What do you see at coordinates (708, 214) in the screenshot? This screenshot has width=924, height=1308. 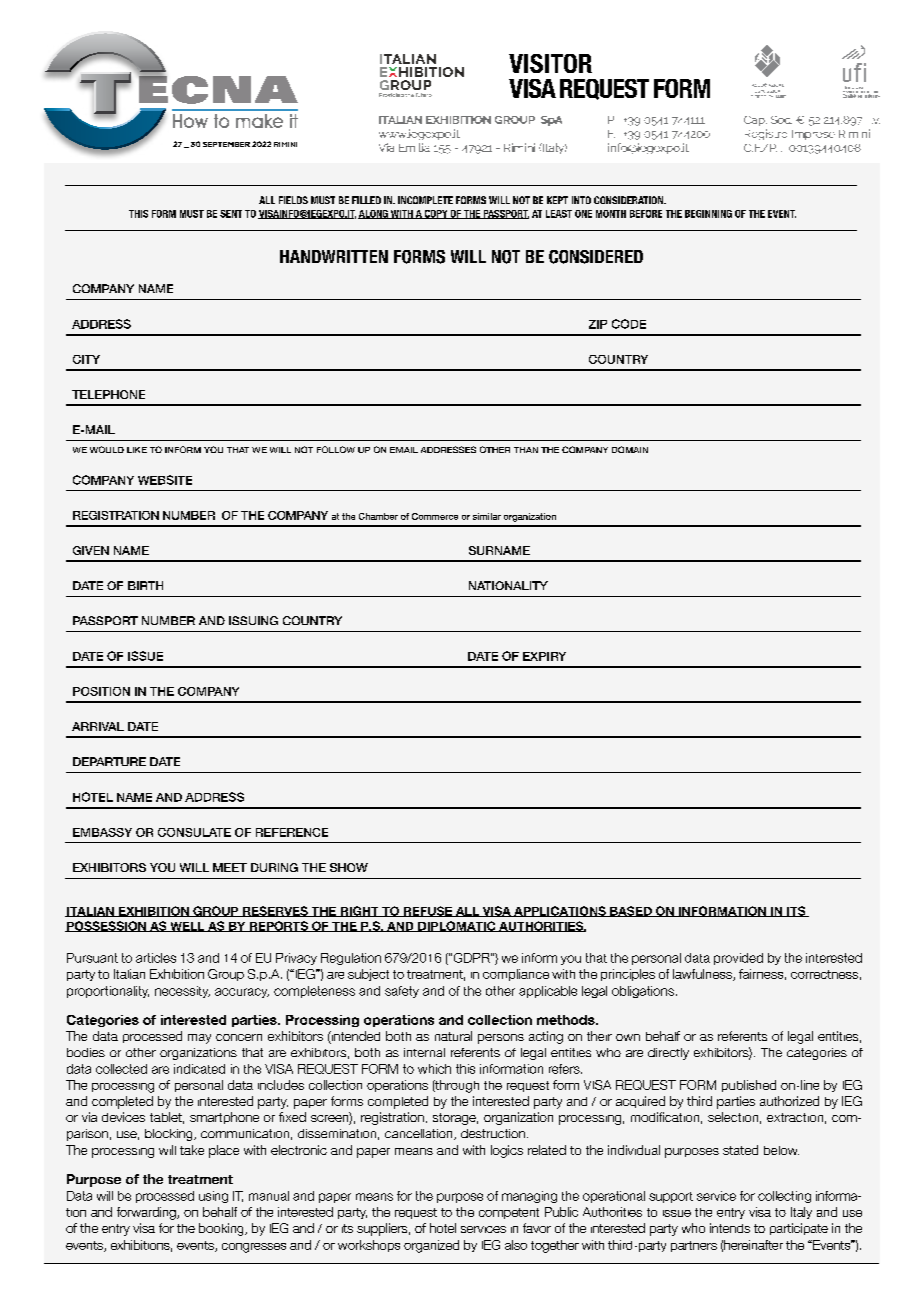 I see `BEGINNING` at bounding box center [708, 214].
